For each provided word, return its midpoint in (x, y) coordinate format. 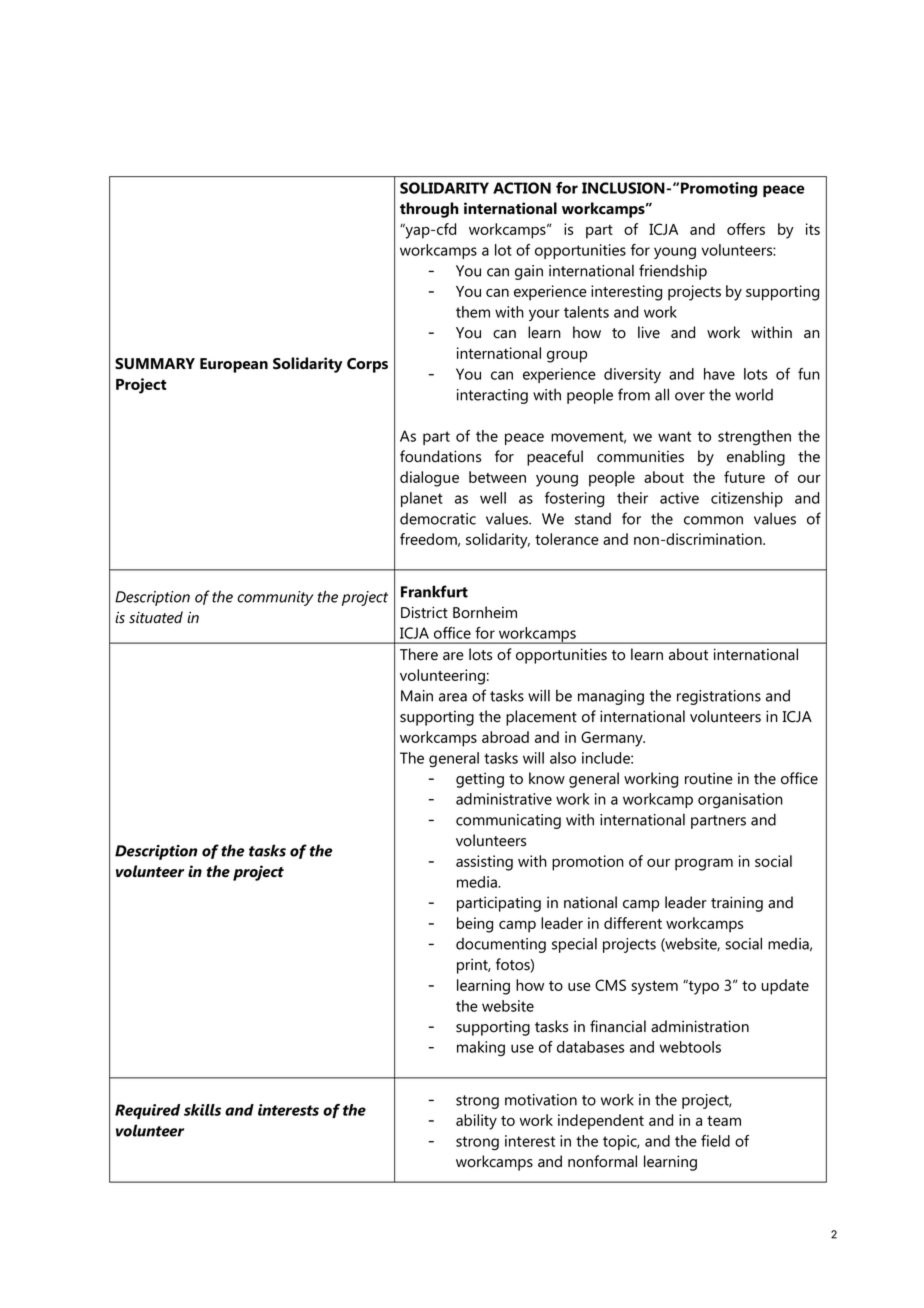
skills (202, 1110)
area (453, 697)
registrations (719, 697)
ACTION (522, 188)
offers (746, 229)
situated (156, 617)
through (429, 210)
